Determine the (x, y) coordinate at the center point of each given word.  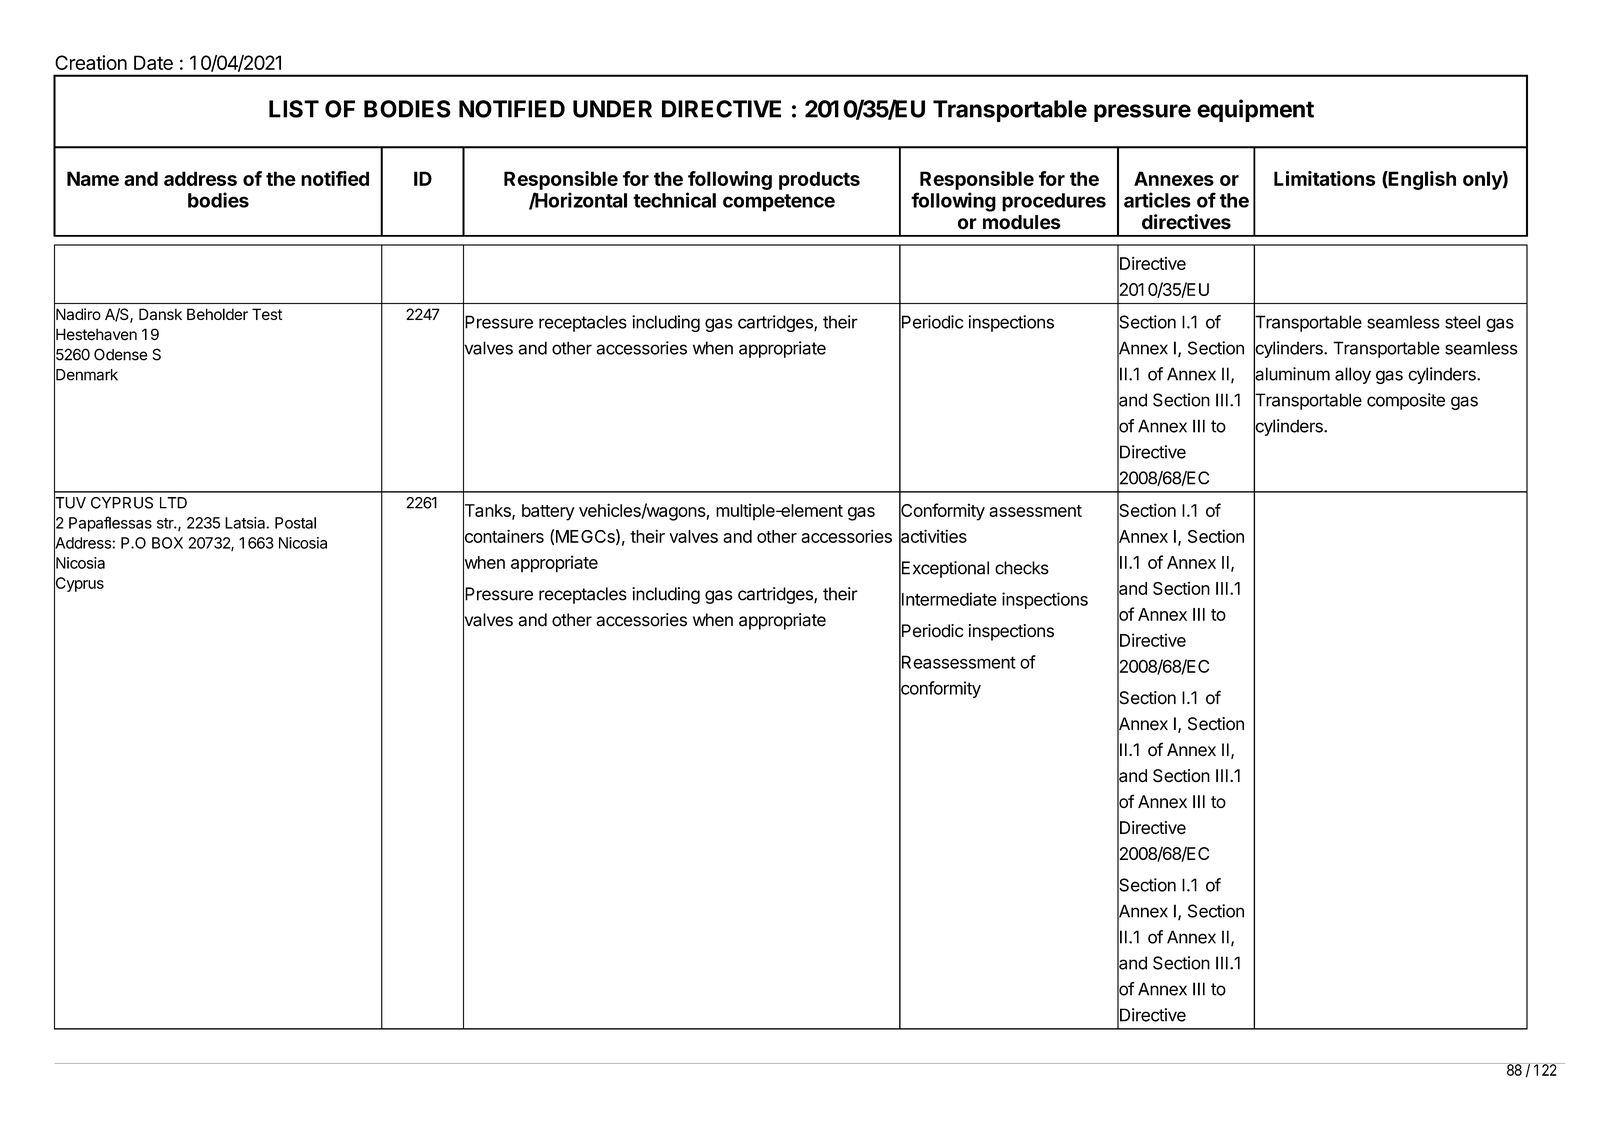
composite (1406, 401)
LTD (173, 503)
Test (267, 314)
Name (93, 178)
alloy (1353, 375)
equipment (1255, 110)
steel (1462, 322)
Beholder (217, 314)
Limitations (1324, 178)
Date (153, 62)
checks (1022, 568)
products (819, 180)
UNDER (612, 109)
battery (548, 512)
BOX (167, 543)
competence (779, 203)
